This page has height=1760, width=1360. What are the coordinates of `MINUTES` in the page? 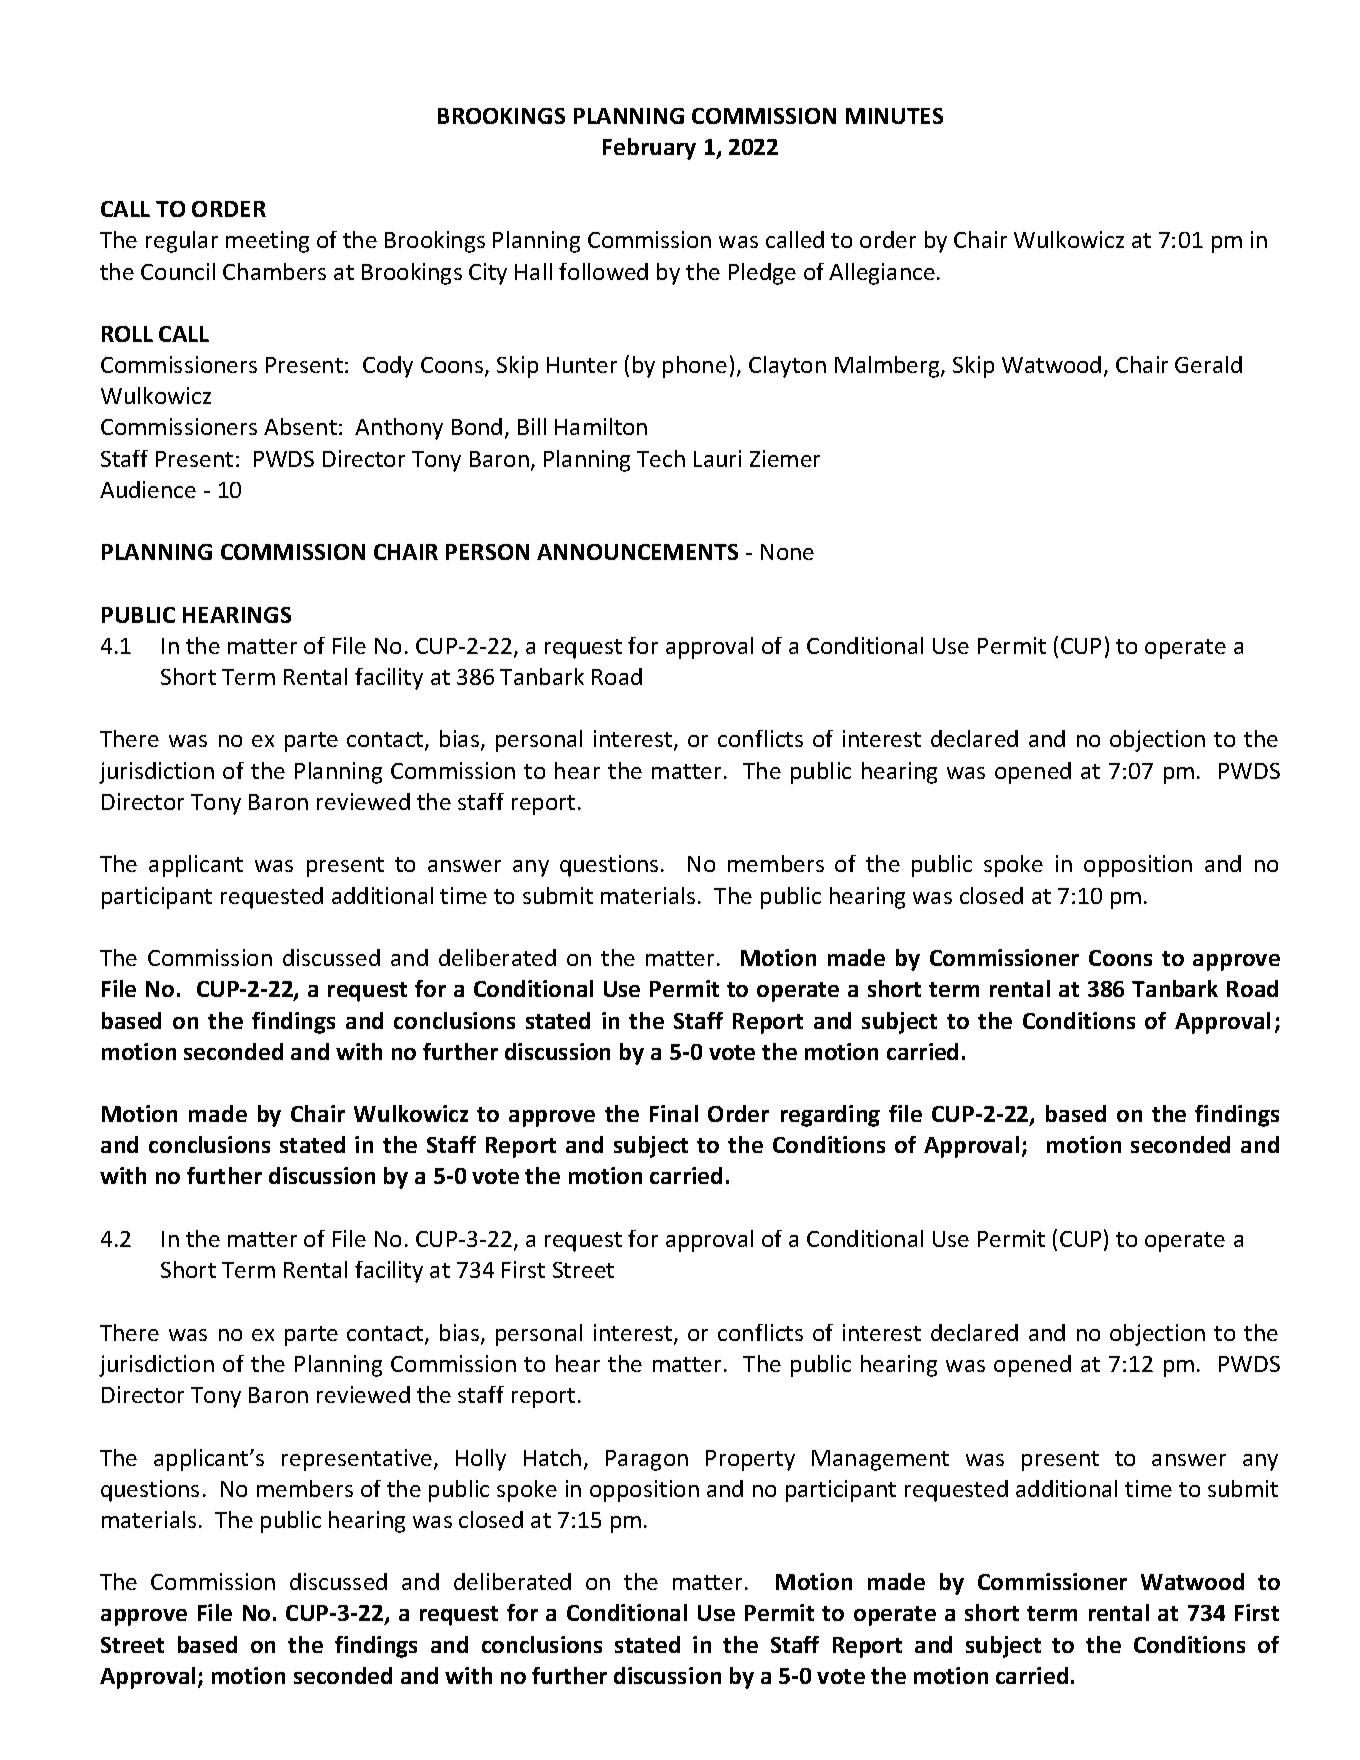 It's located at (894, 116).
